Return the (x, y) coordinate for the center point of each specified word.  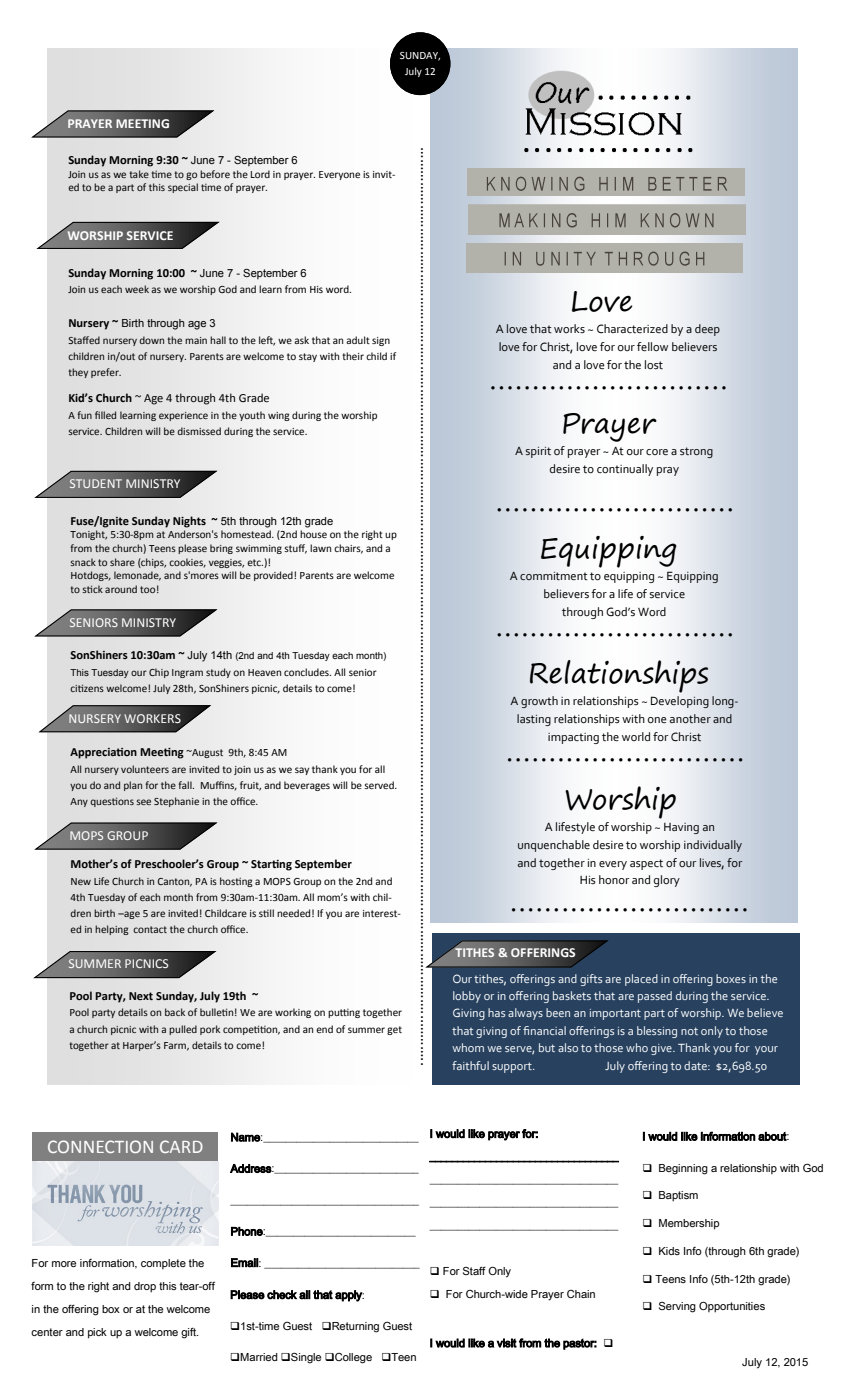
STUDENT (96, 483)
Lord (260, 174)
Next (141, 996)
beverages (307, 786)
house (313, 534)
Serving (677, 1307)
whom (468, 1047)
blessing (657, 1032)
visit (506, 1343)
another (690, 719)
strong (696, 452)
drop (145, 1287)
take (139, 174)
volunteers (145, 769)
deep (707, 330)
